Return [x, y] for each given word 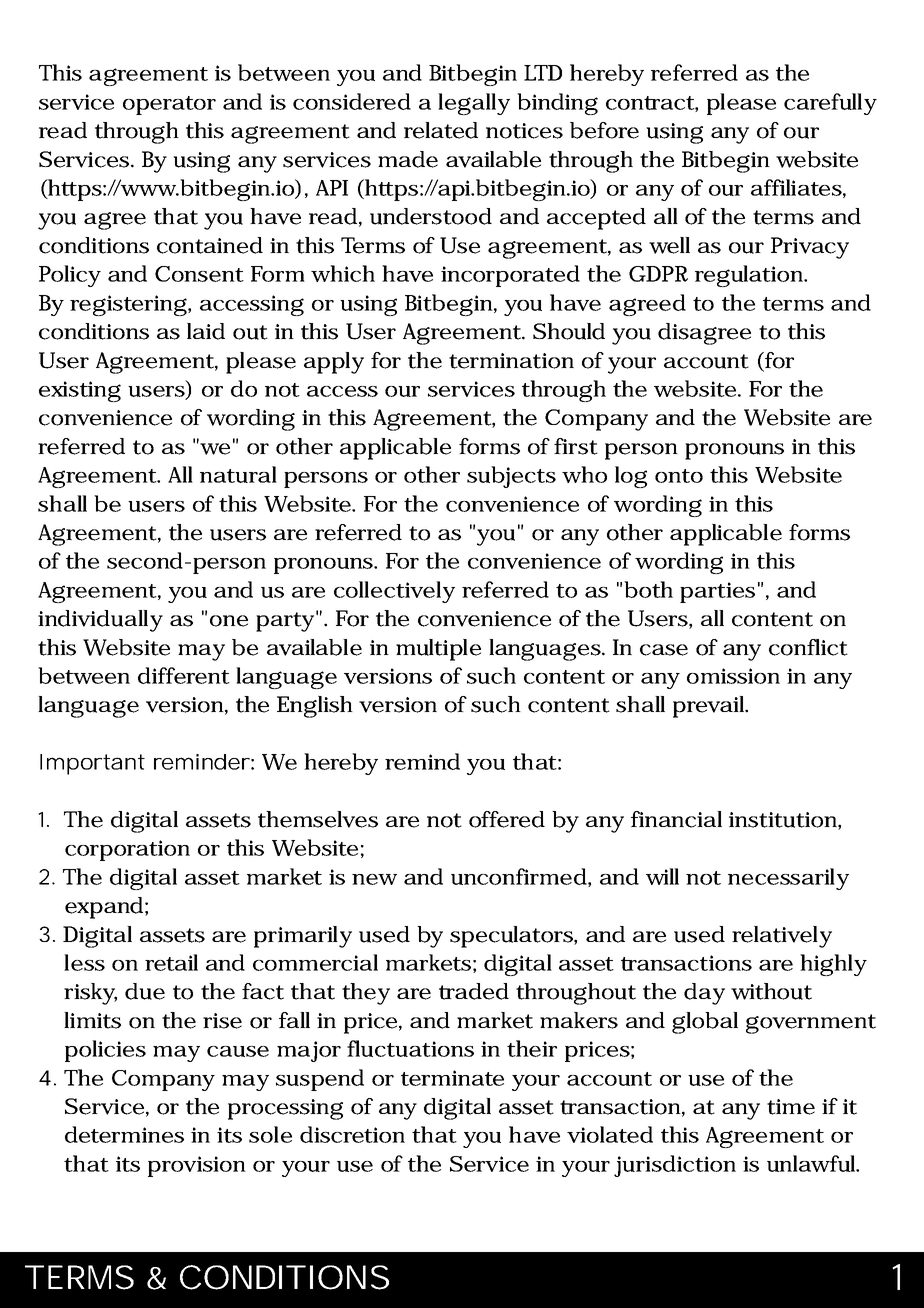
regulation [750, 276]
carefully [830, 104]
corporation [127, 850]
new [374, 879]
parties [717, 592]
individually [100, 621]
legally [474, 104]
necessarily [788, 879]
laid [206, 331]
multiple [438, 650]
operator [169, 105]
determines [124, 1134]
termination [511, 361]
